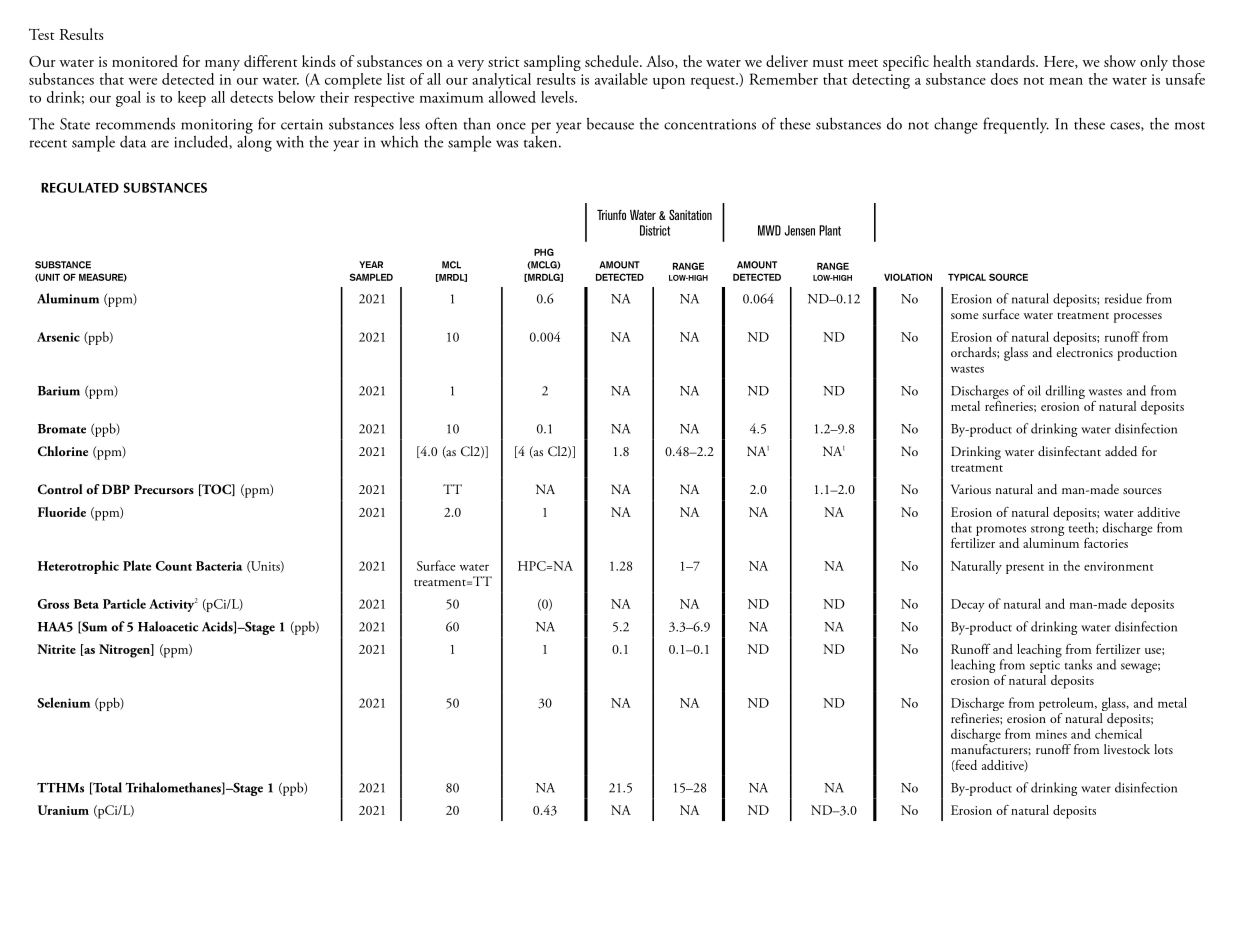 The image size is (1233, 952). I want to click on MWD, so click(769, 230).
